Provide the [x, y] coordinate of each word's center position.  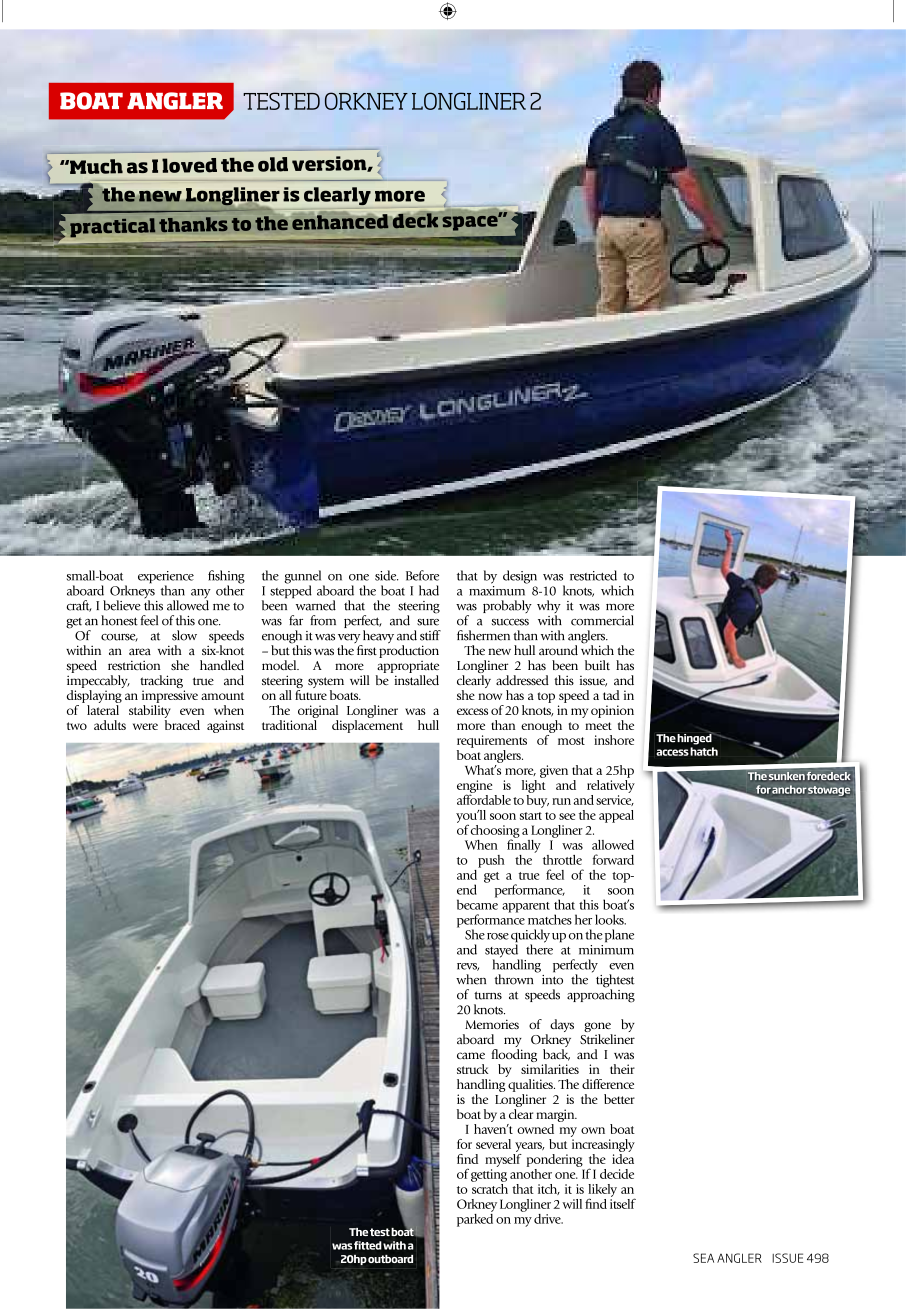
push [491, 861]
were [145, 726]
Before [422, 575]
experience [166, 578]
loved [189, 165]
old [273, 164]
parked [475, 1219]
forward [613, 859]
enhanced [340, 221]
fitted [368, 1245]
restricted [593, 575]
